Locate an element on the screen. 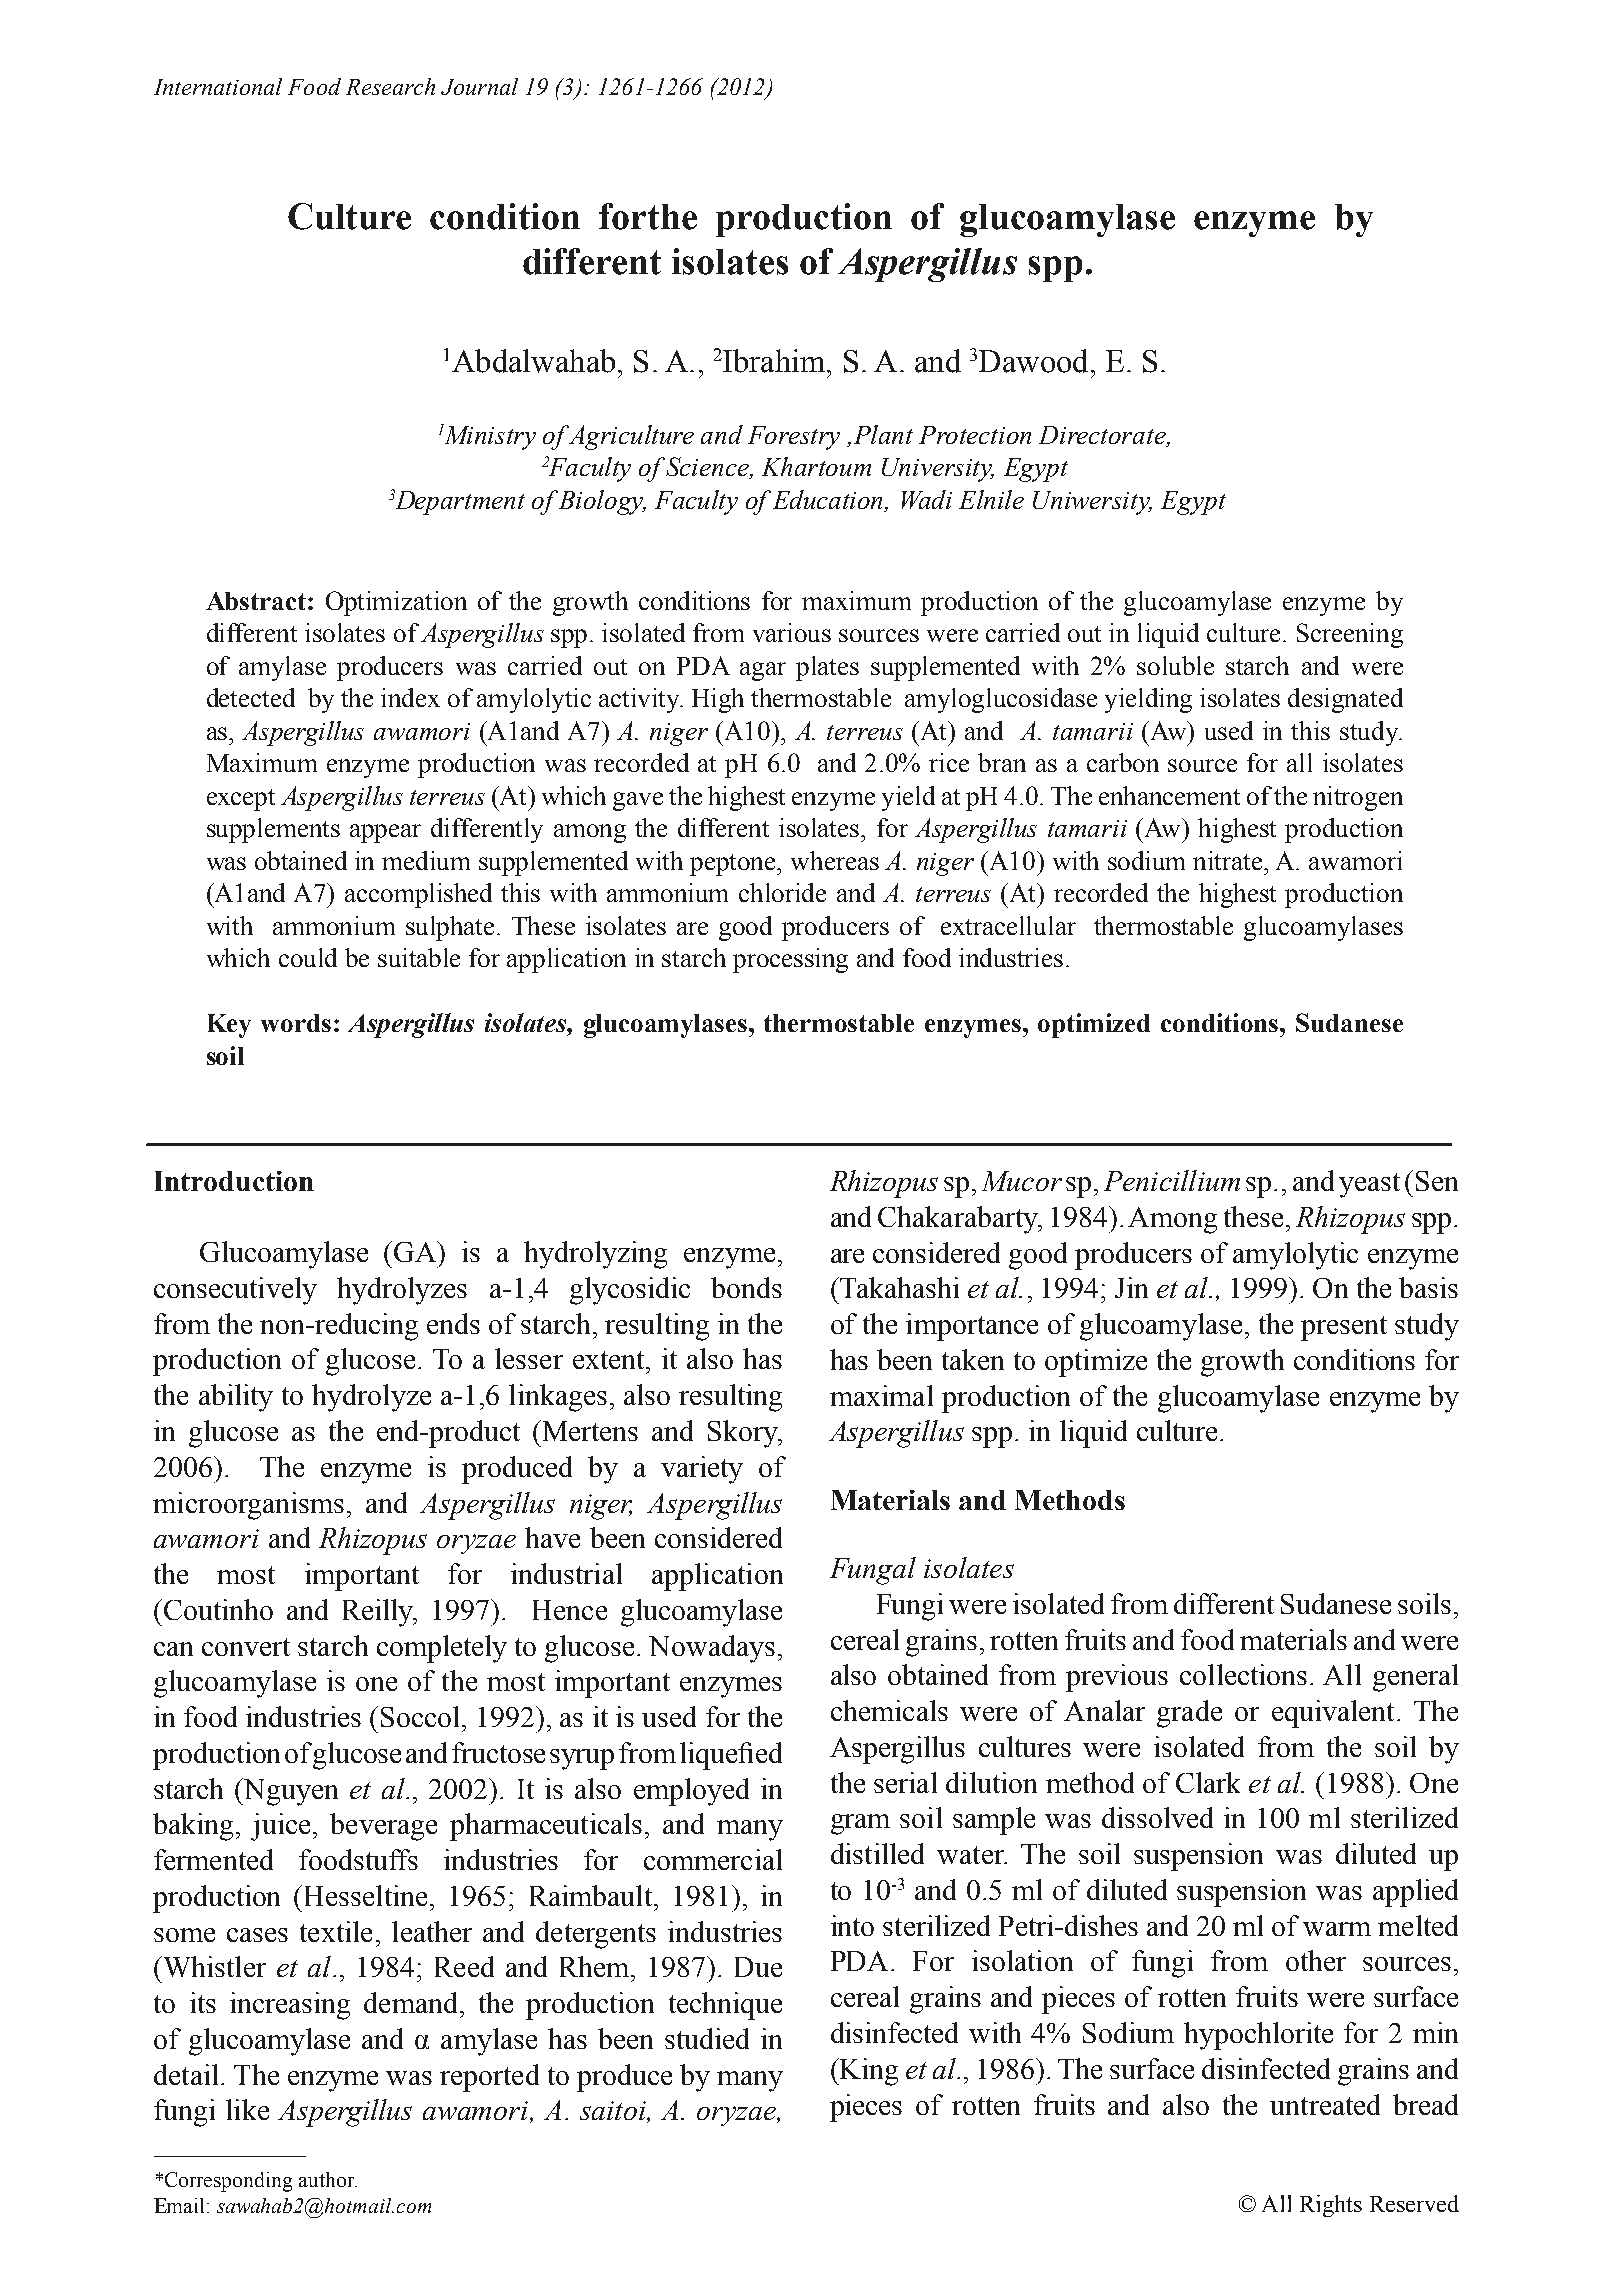 The height and width of the screenshot is (2281, 1613). various is located at coordinates (792, 632).
